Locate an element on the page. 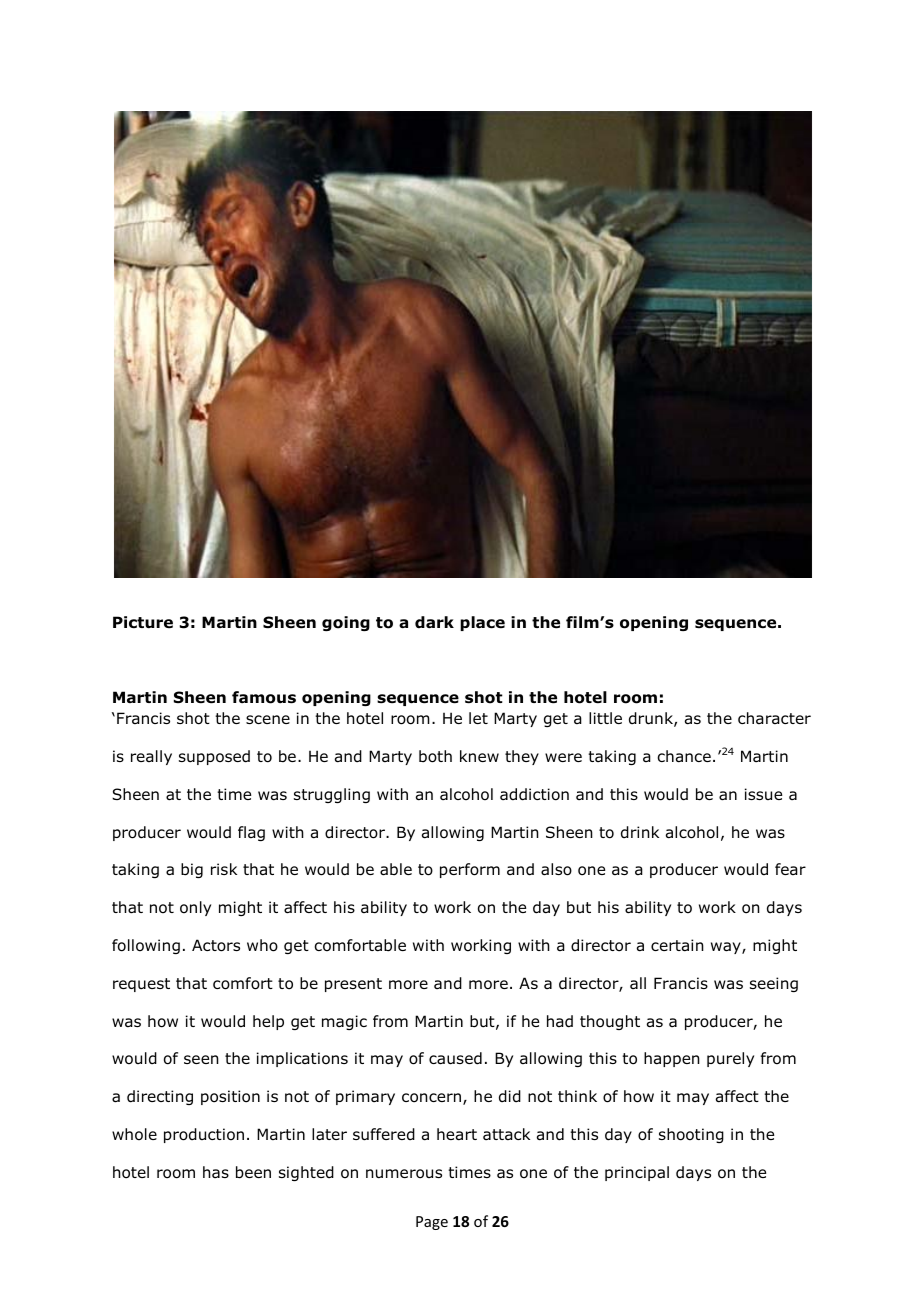  Picture is located at coordinates (143, 622).
